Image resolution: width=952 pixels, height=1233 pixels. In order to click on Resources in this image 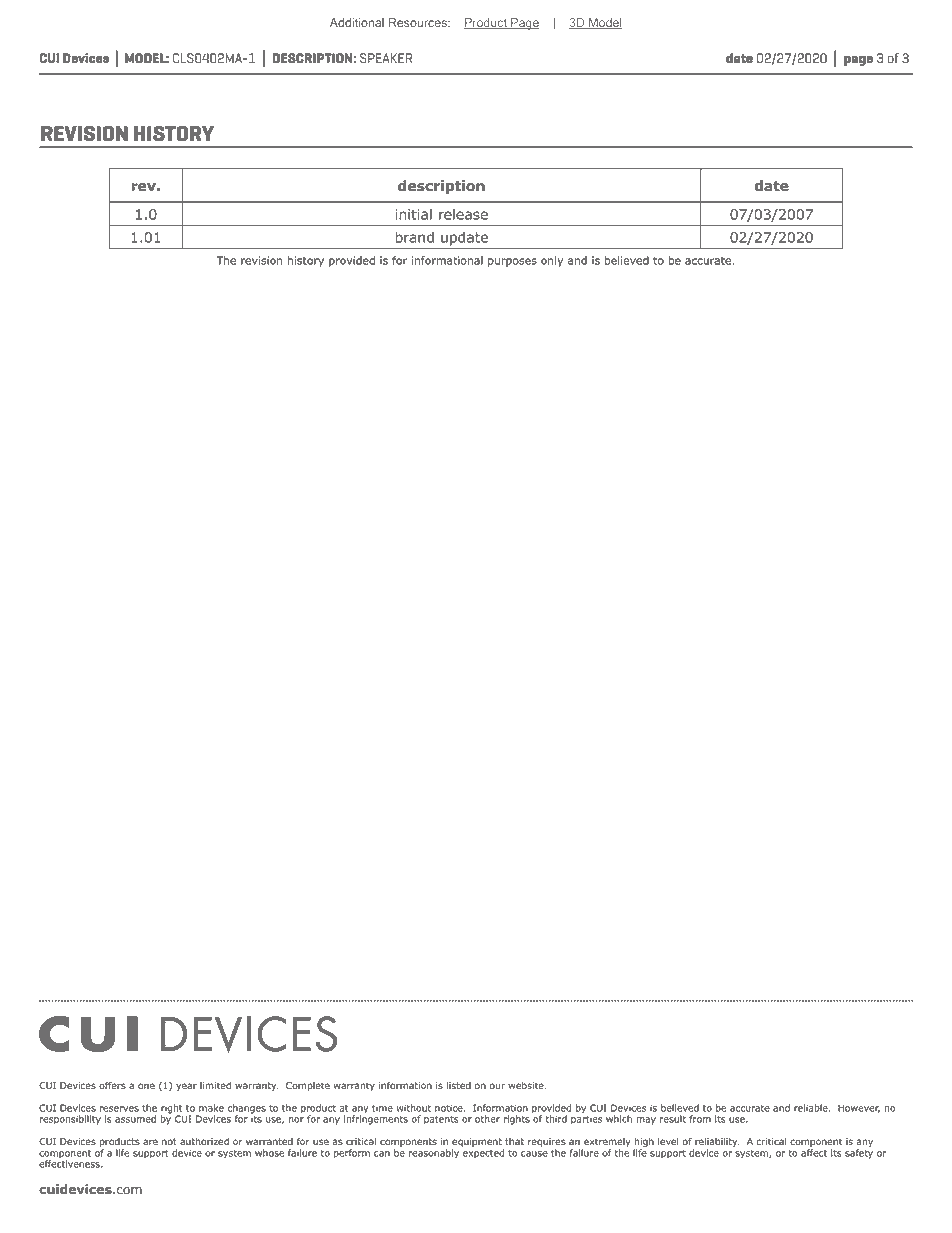, I will do `click(419, 22)`.
